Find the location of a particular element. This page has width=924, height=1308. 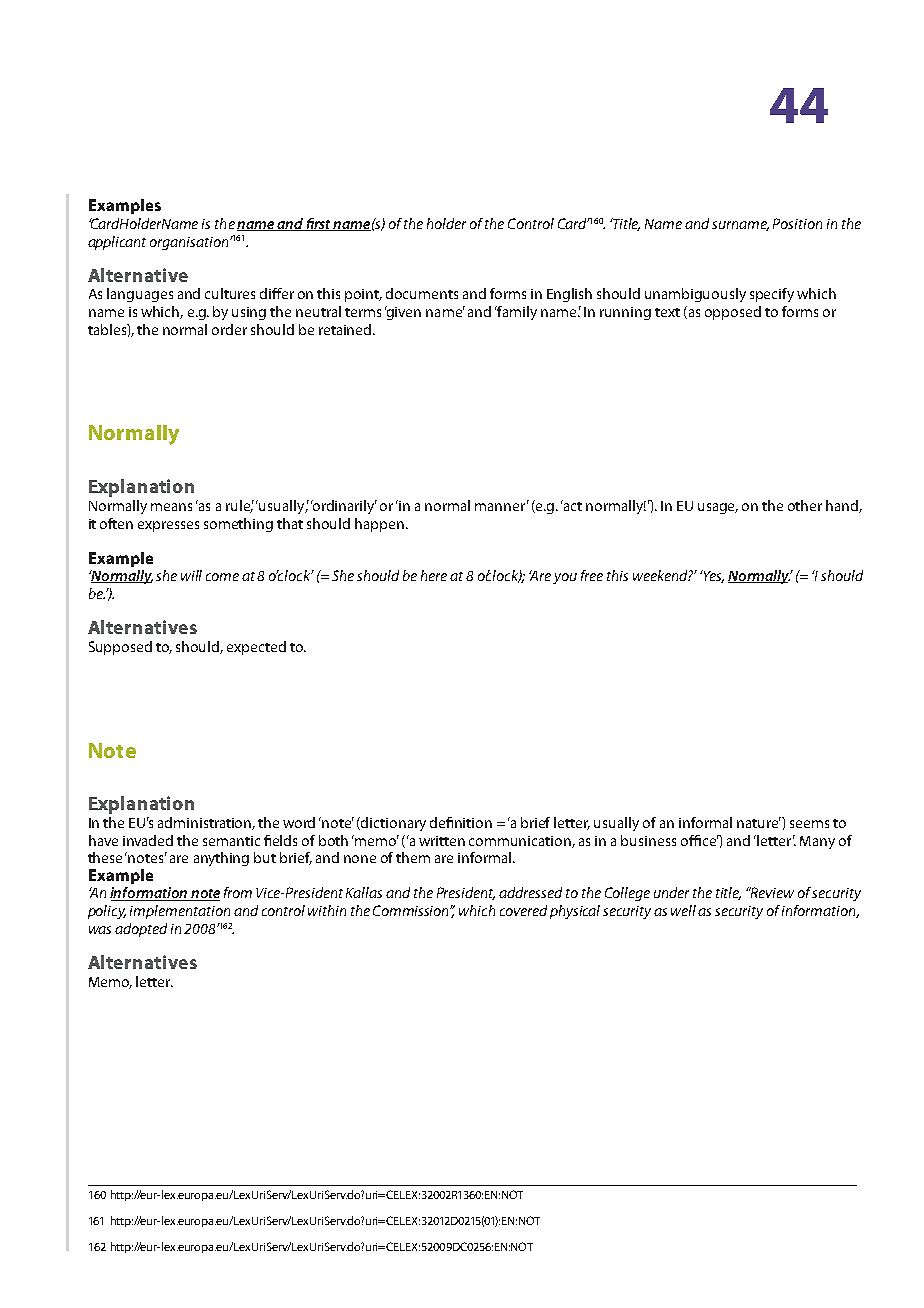

usage is located at coordinates (718, 508).
